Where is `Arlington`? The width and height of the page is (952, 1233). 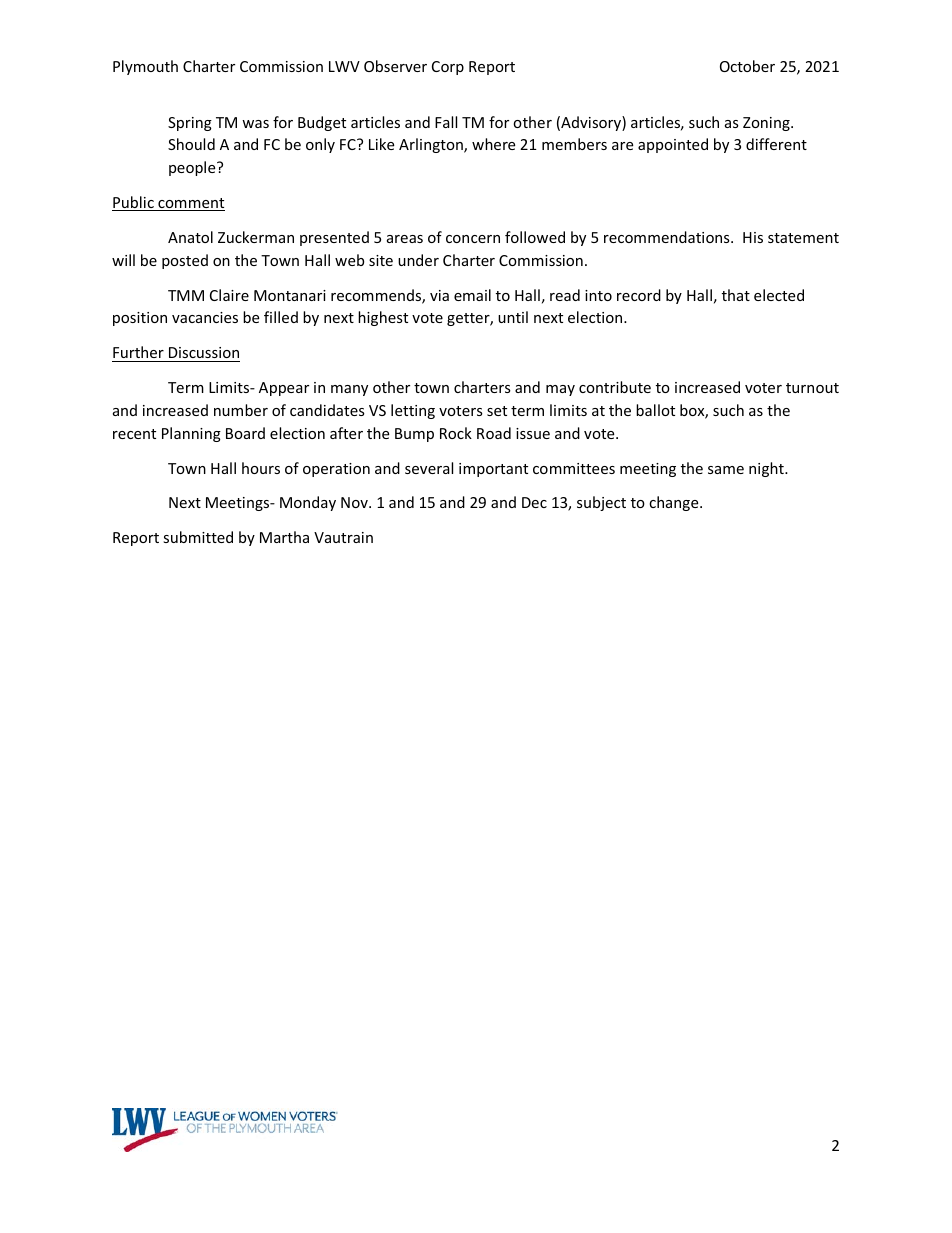 Arlington is located at coordinates (432, 145).
